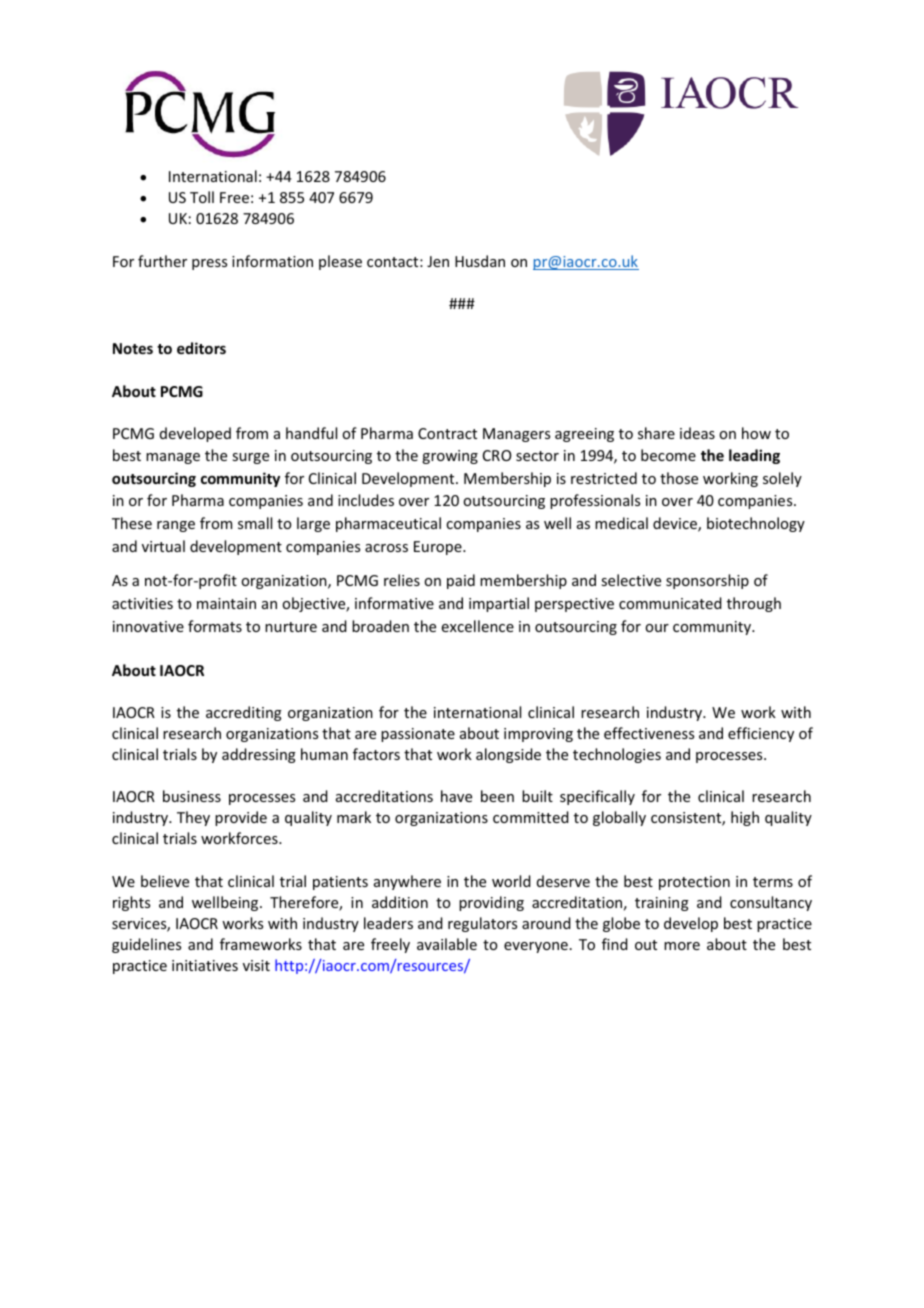  What do you see at coordinates (461, 581) in the screenshot?
I see `paid` at bounding box center [461, 581].
